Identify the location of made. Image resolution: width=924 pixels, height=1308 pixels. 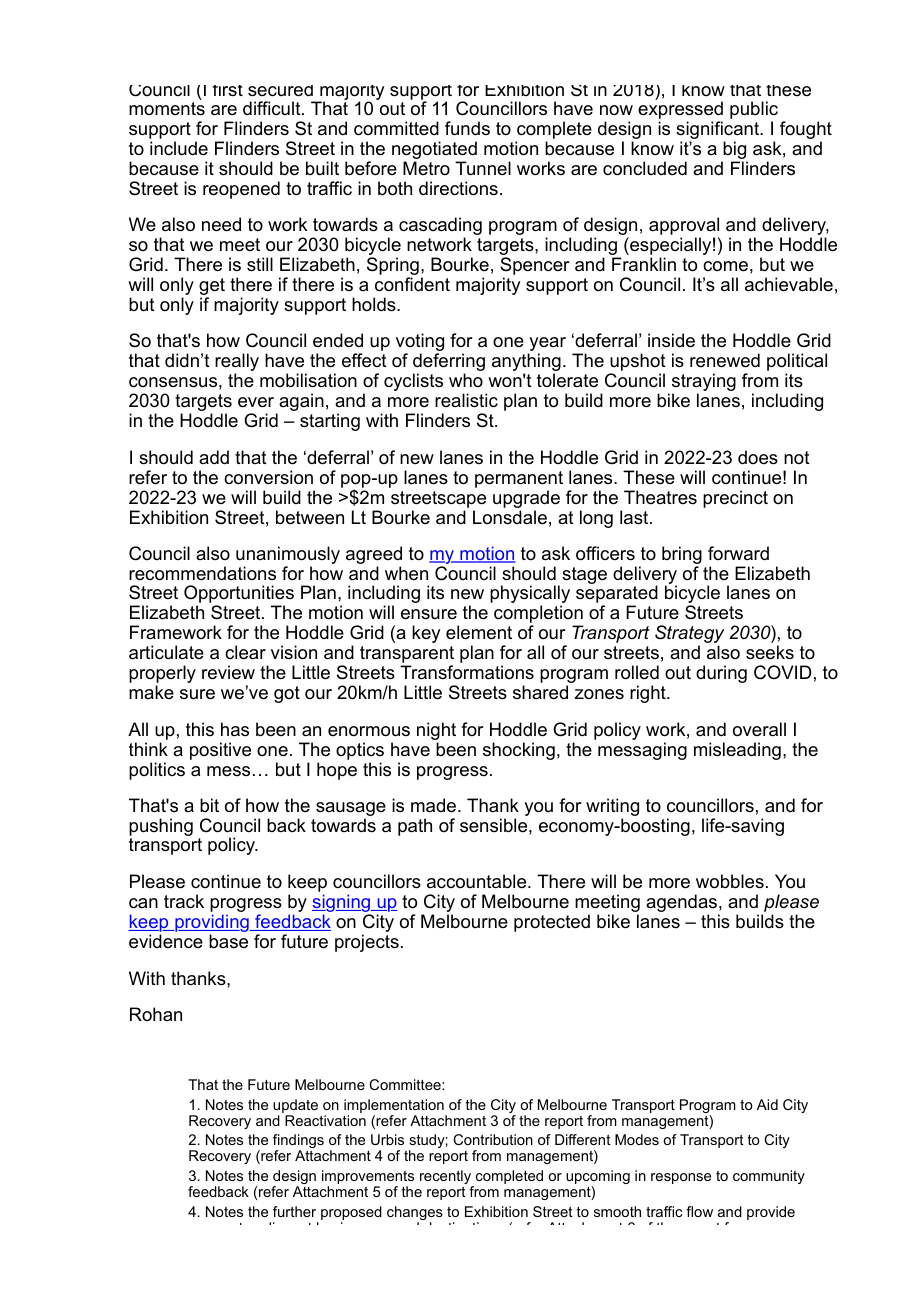
(435, 805).
